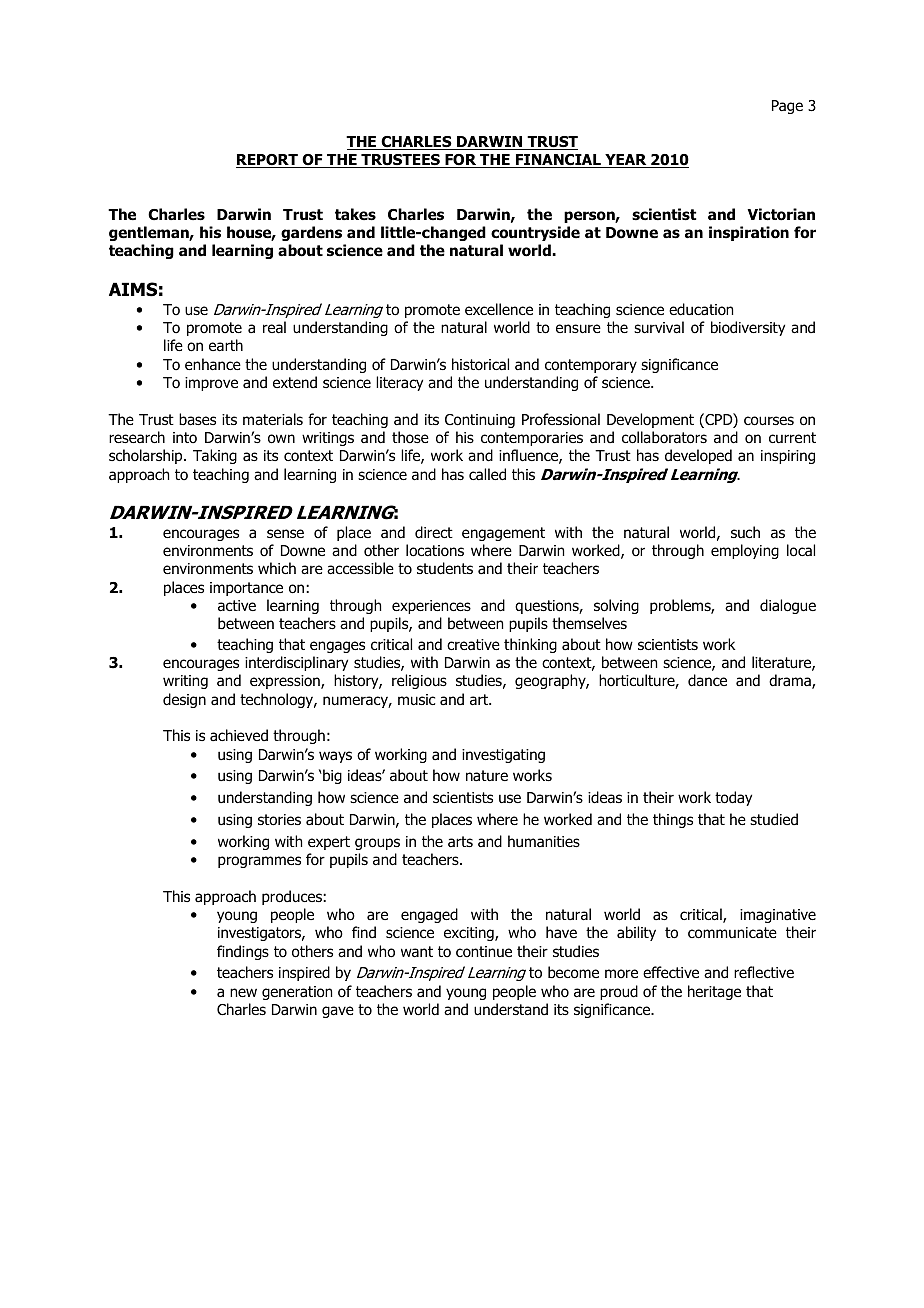  I want to click on Page, so click(787, 107).
